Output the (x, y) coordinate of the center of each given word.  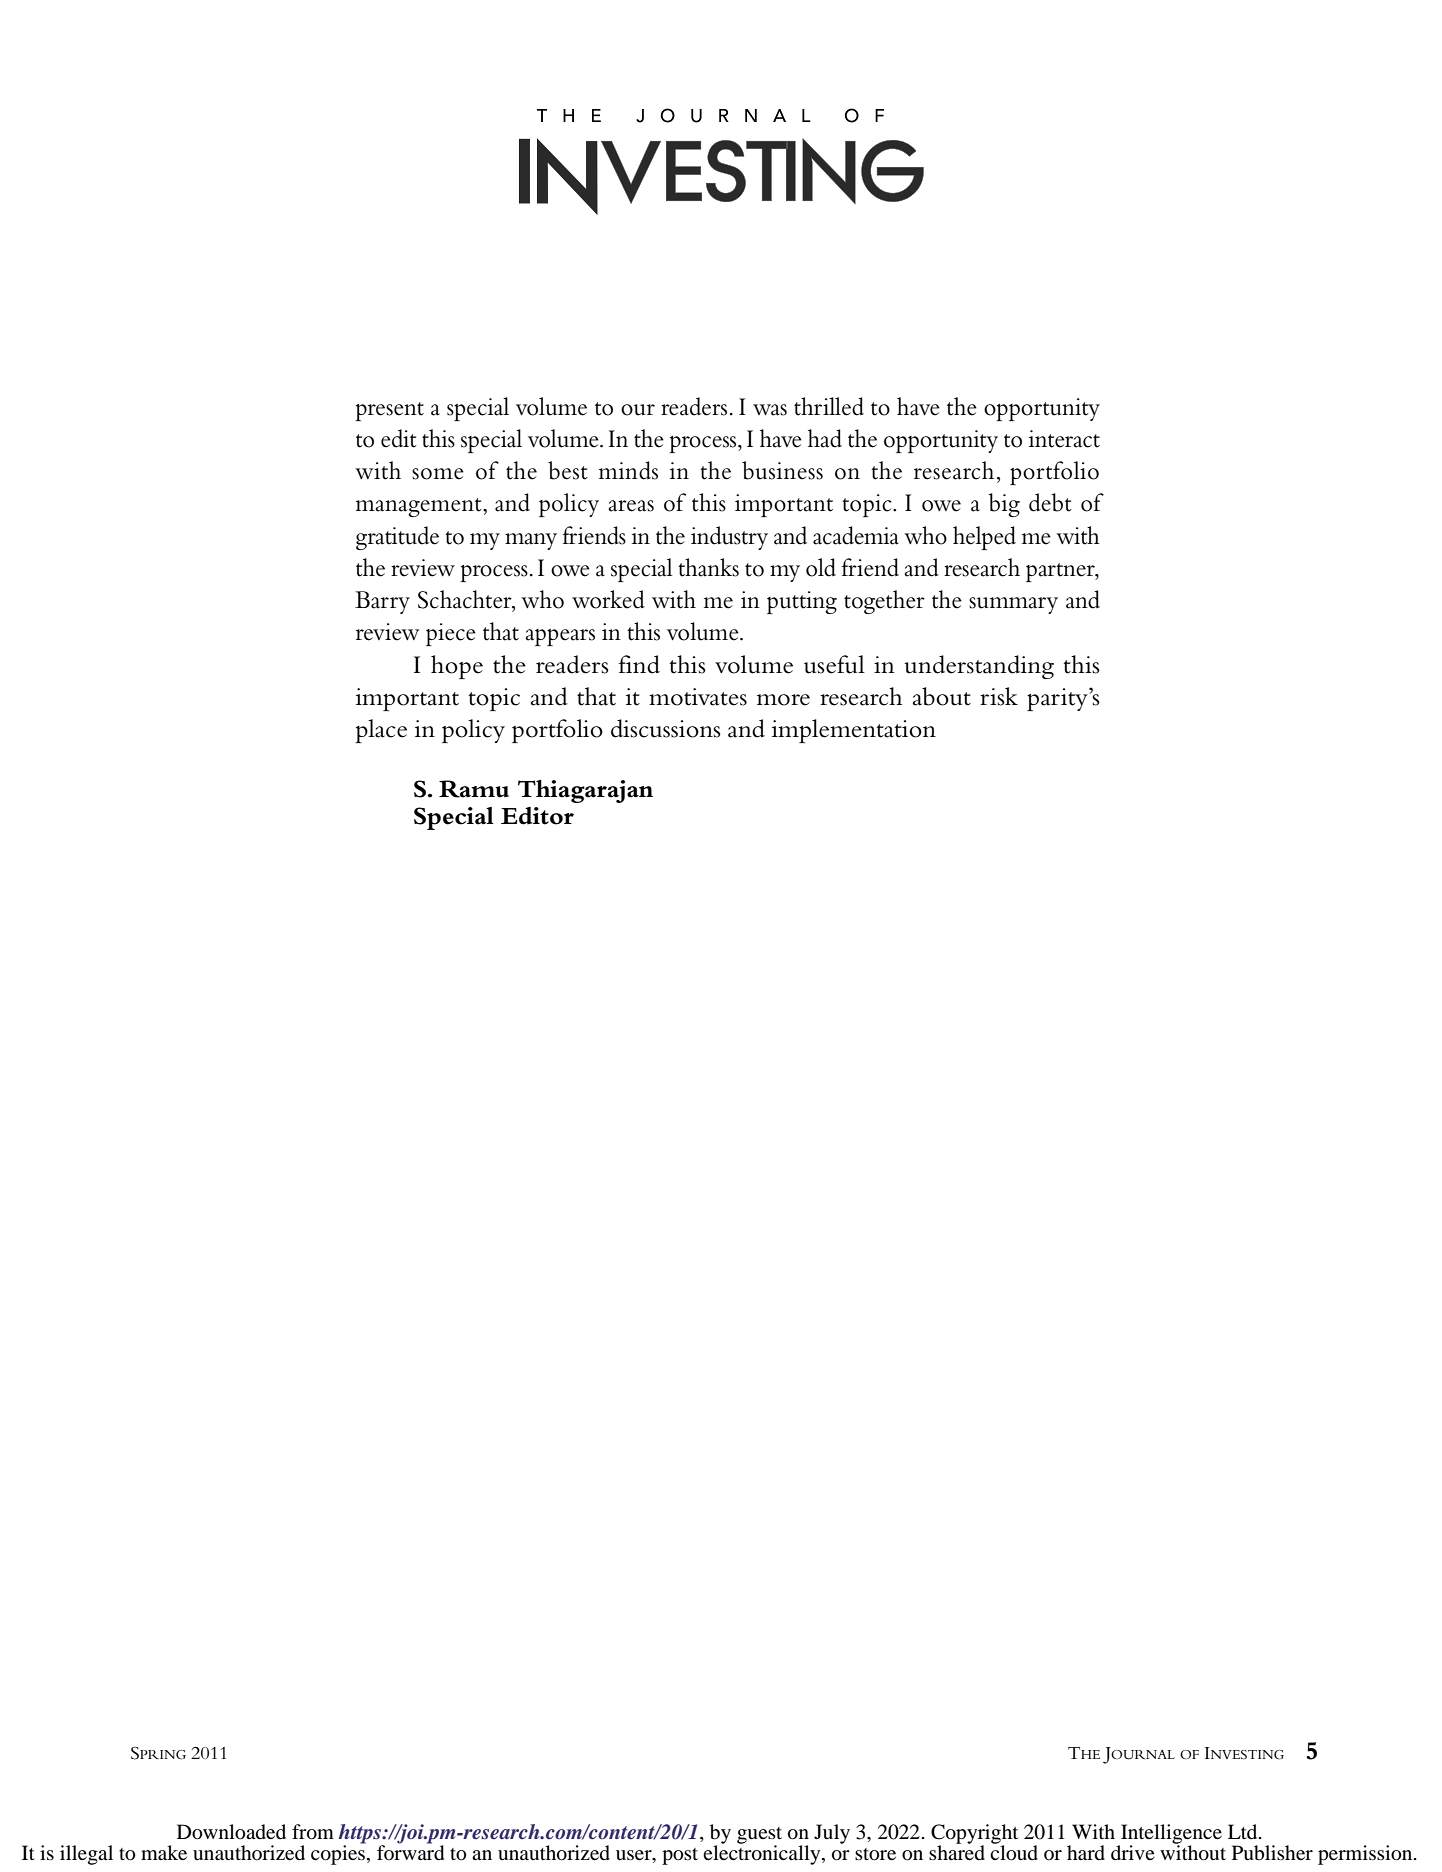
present (389, 411)
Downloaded (231, 1832)
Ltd (1244, 1831)
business (782, 470)
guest (759, 1836)
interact (1064, 439)
